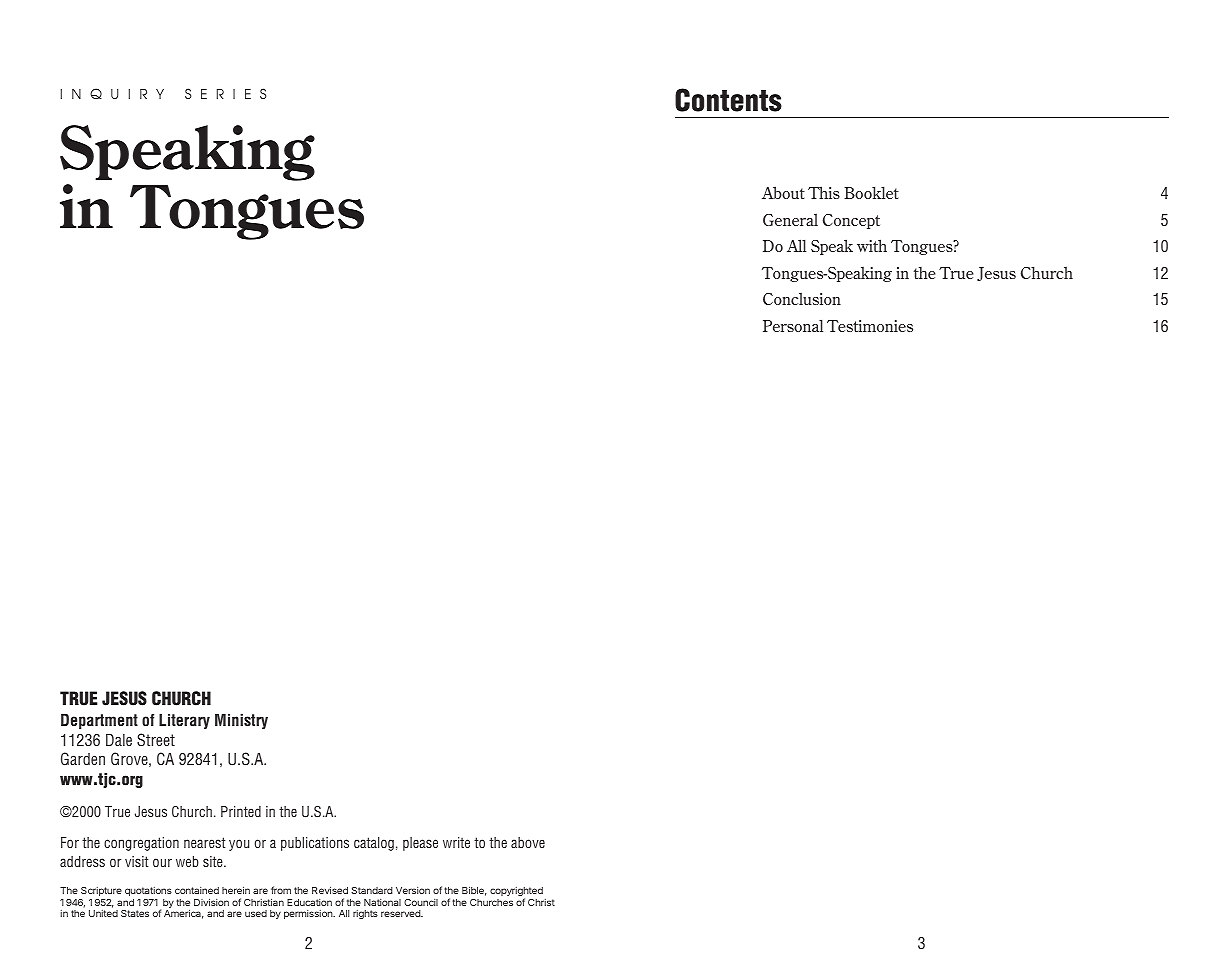 The image size is (1229, 980). Describe the element at coordinates (872, 245) in the page. I see `with` at that location.
